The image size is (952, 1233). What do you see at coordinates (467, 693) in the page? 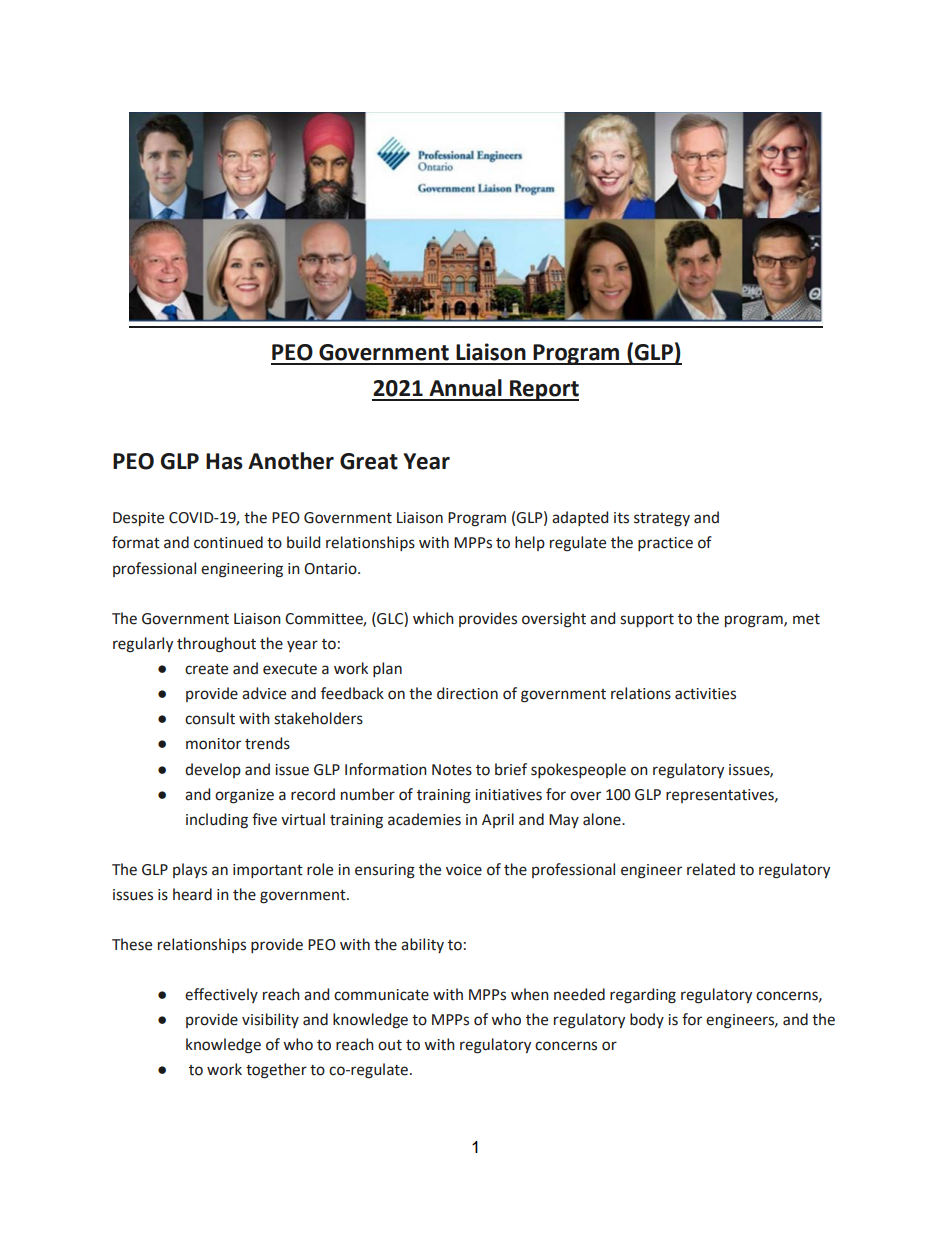
I see `direction` at bounding box center [467, 693].
